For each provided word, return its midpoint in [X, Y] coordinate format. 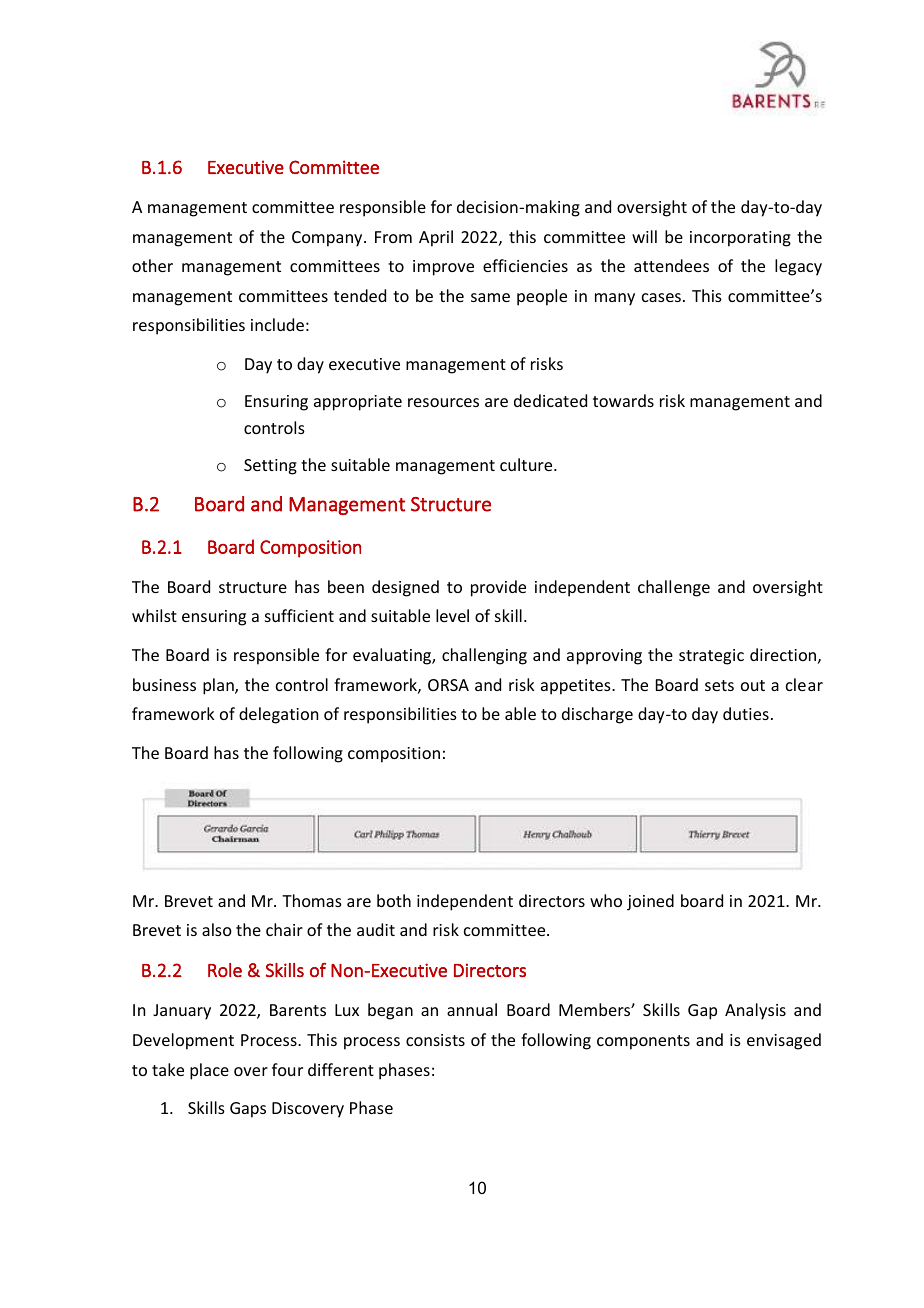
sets [719, 685]
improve [443, 268]
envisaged [784, 1041]
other [152, 265]
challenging [484, 656]
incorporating [740, 239]
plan [219, 686]
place [209, 1071]
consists [435, 1040]
